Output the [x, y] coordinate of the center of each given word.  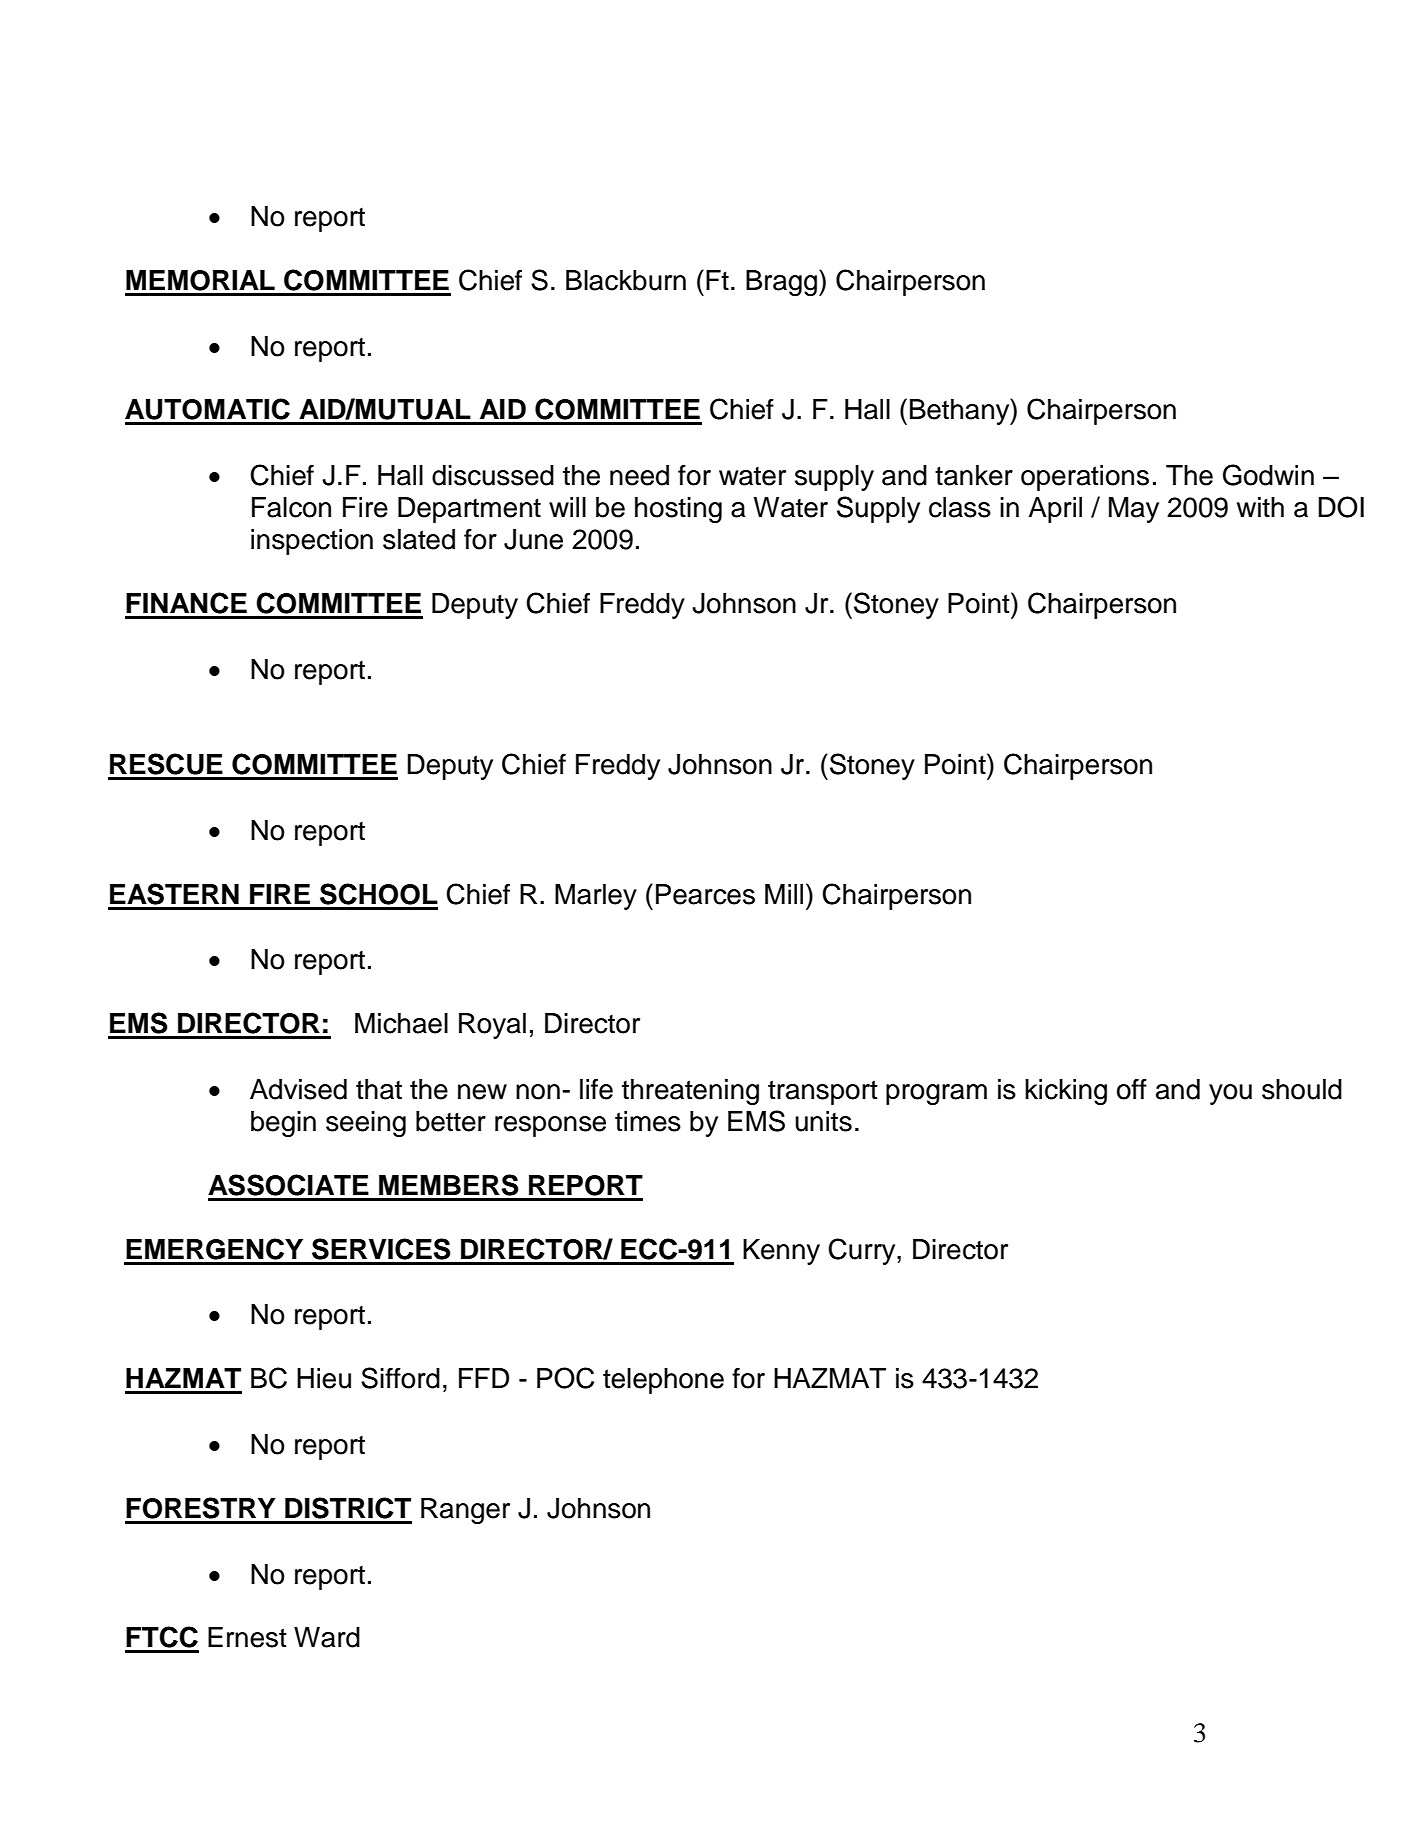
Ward [327, 1637]
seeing [366, 1124]
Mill [784, 894]
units [823, 1121]
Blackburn [626, 280]
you [1230, 1094]
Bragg [783, 282]
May [1134, 510]
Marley [596, 897]
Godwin [1268, 475]
